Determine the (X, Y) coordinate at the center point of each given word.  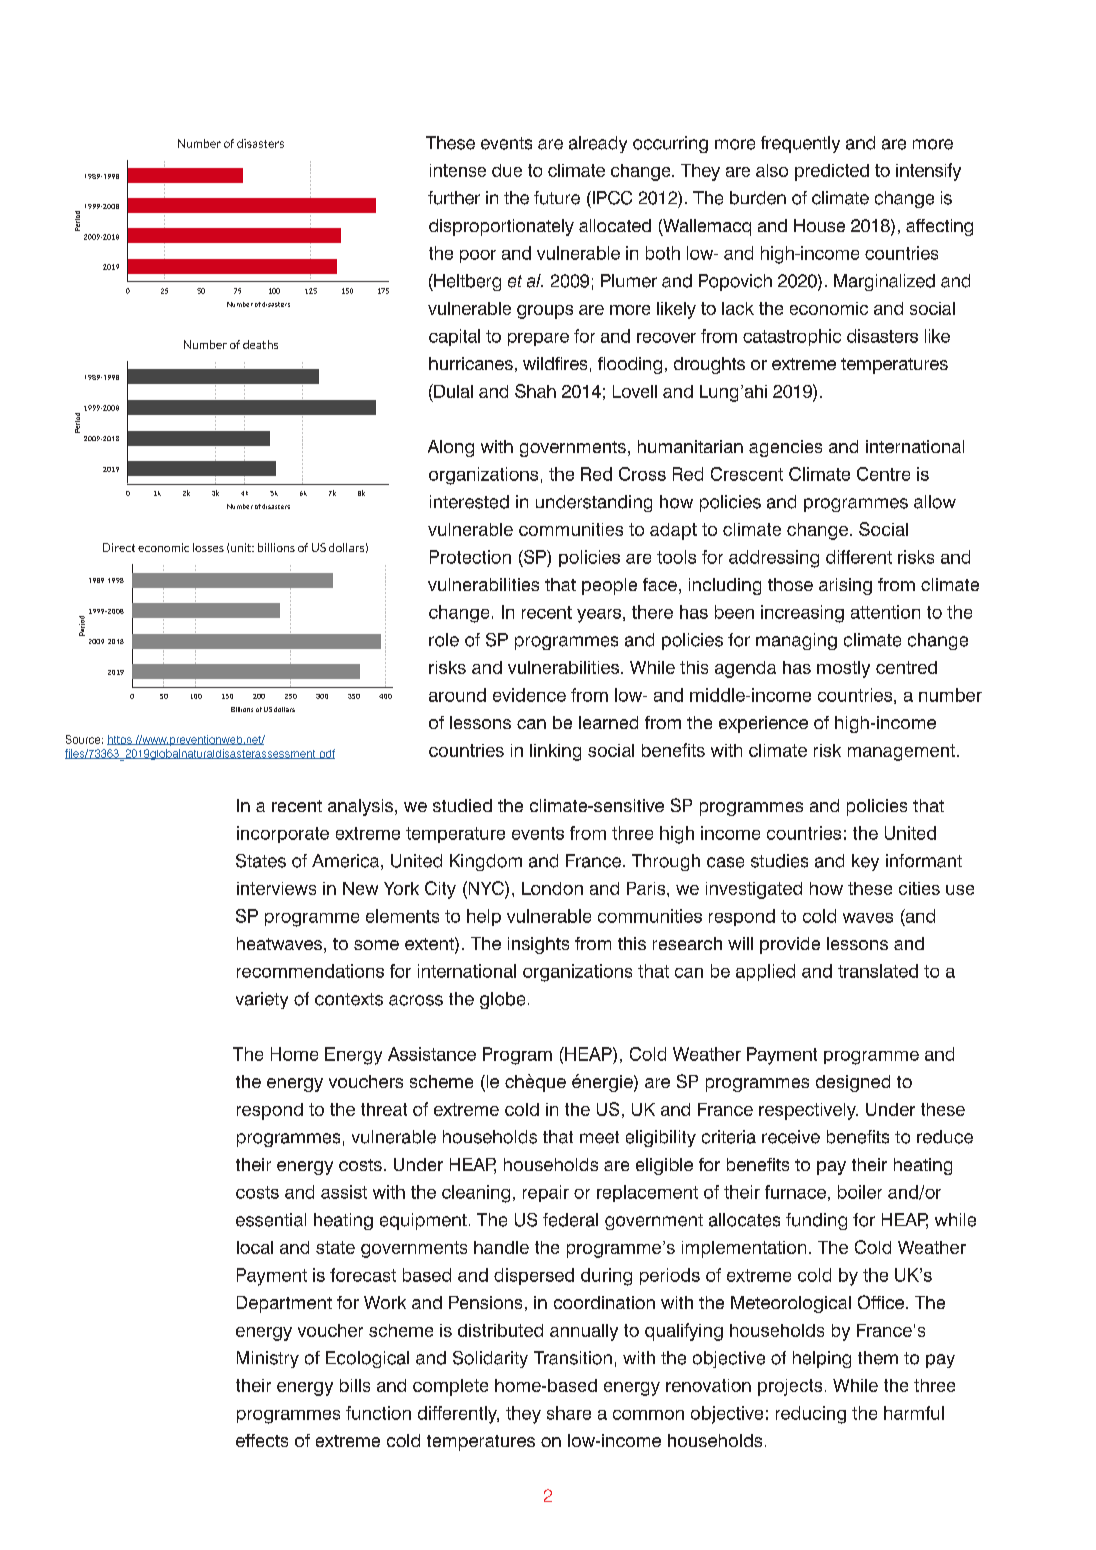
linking (555, 752)
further (454, 198)
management (901, 752)
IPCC (611, 198)
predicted (832, 172)
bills (355, 1385)
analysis (360, 807)
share (569, 1413)
